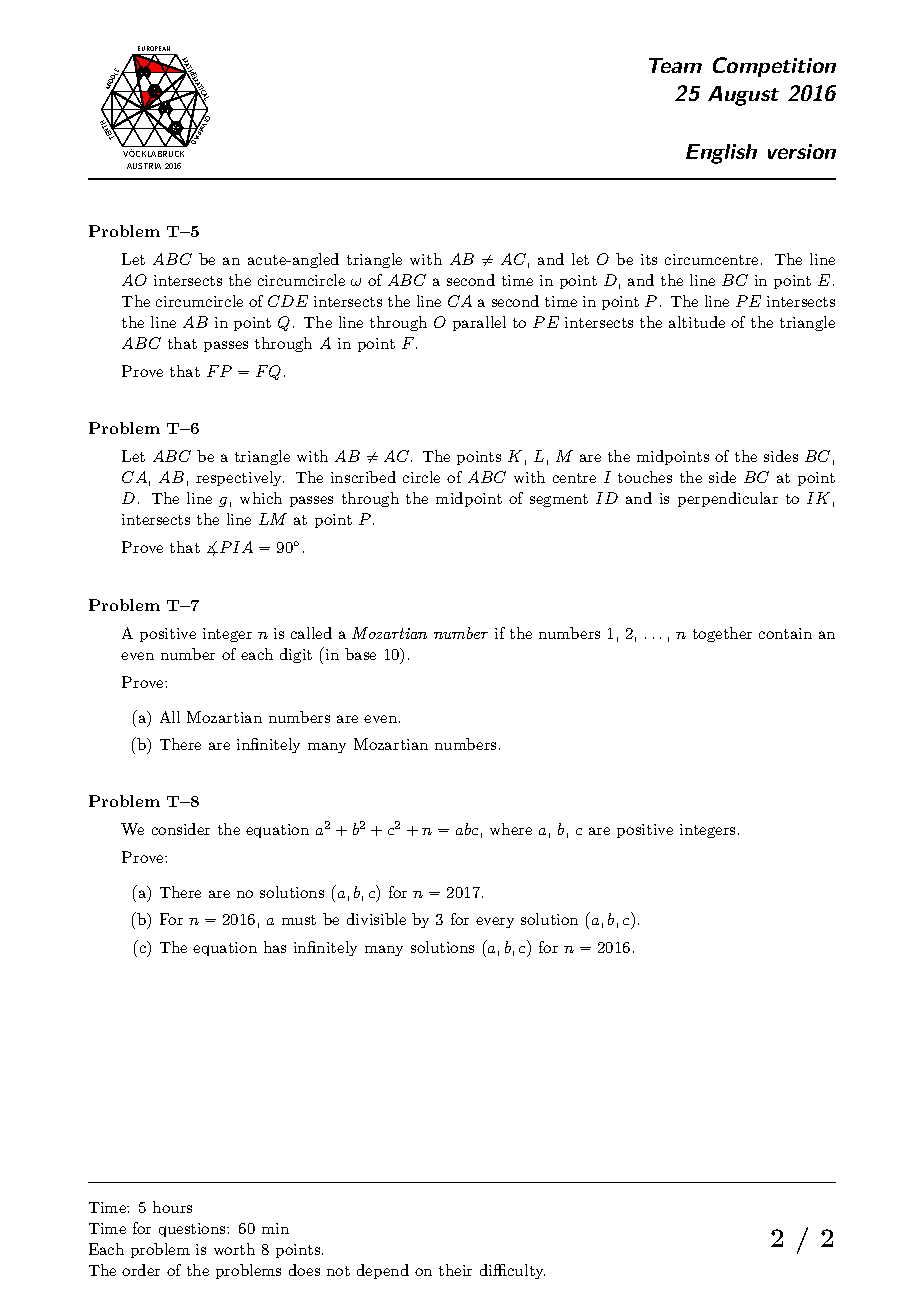 The width and height of the document is (924, 1308). I want to click on respectively, so click(240, 478).
